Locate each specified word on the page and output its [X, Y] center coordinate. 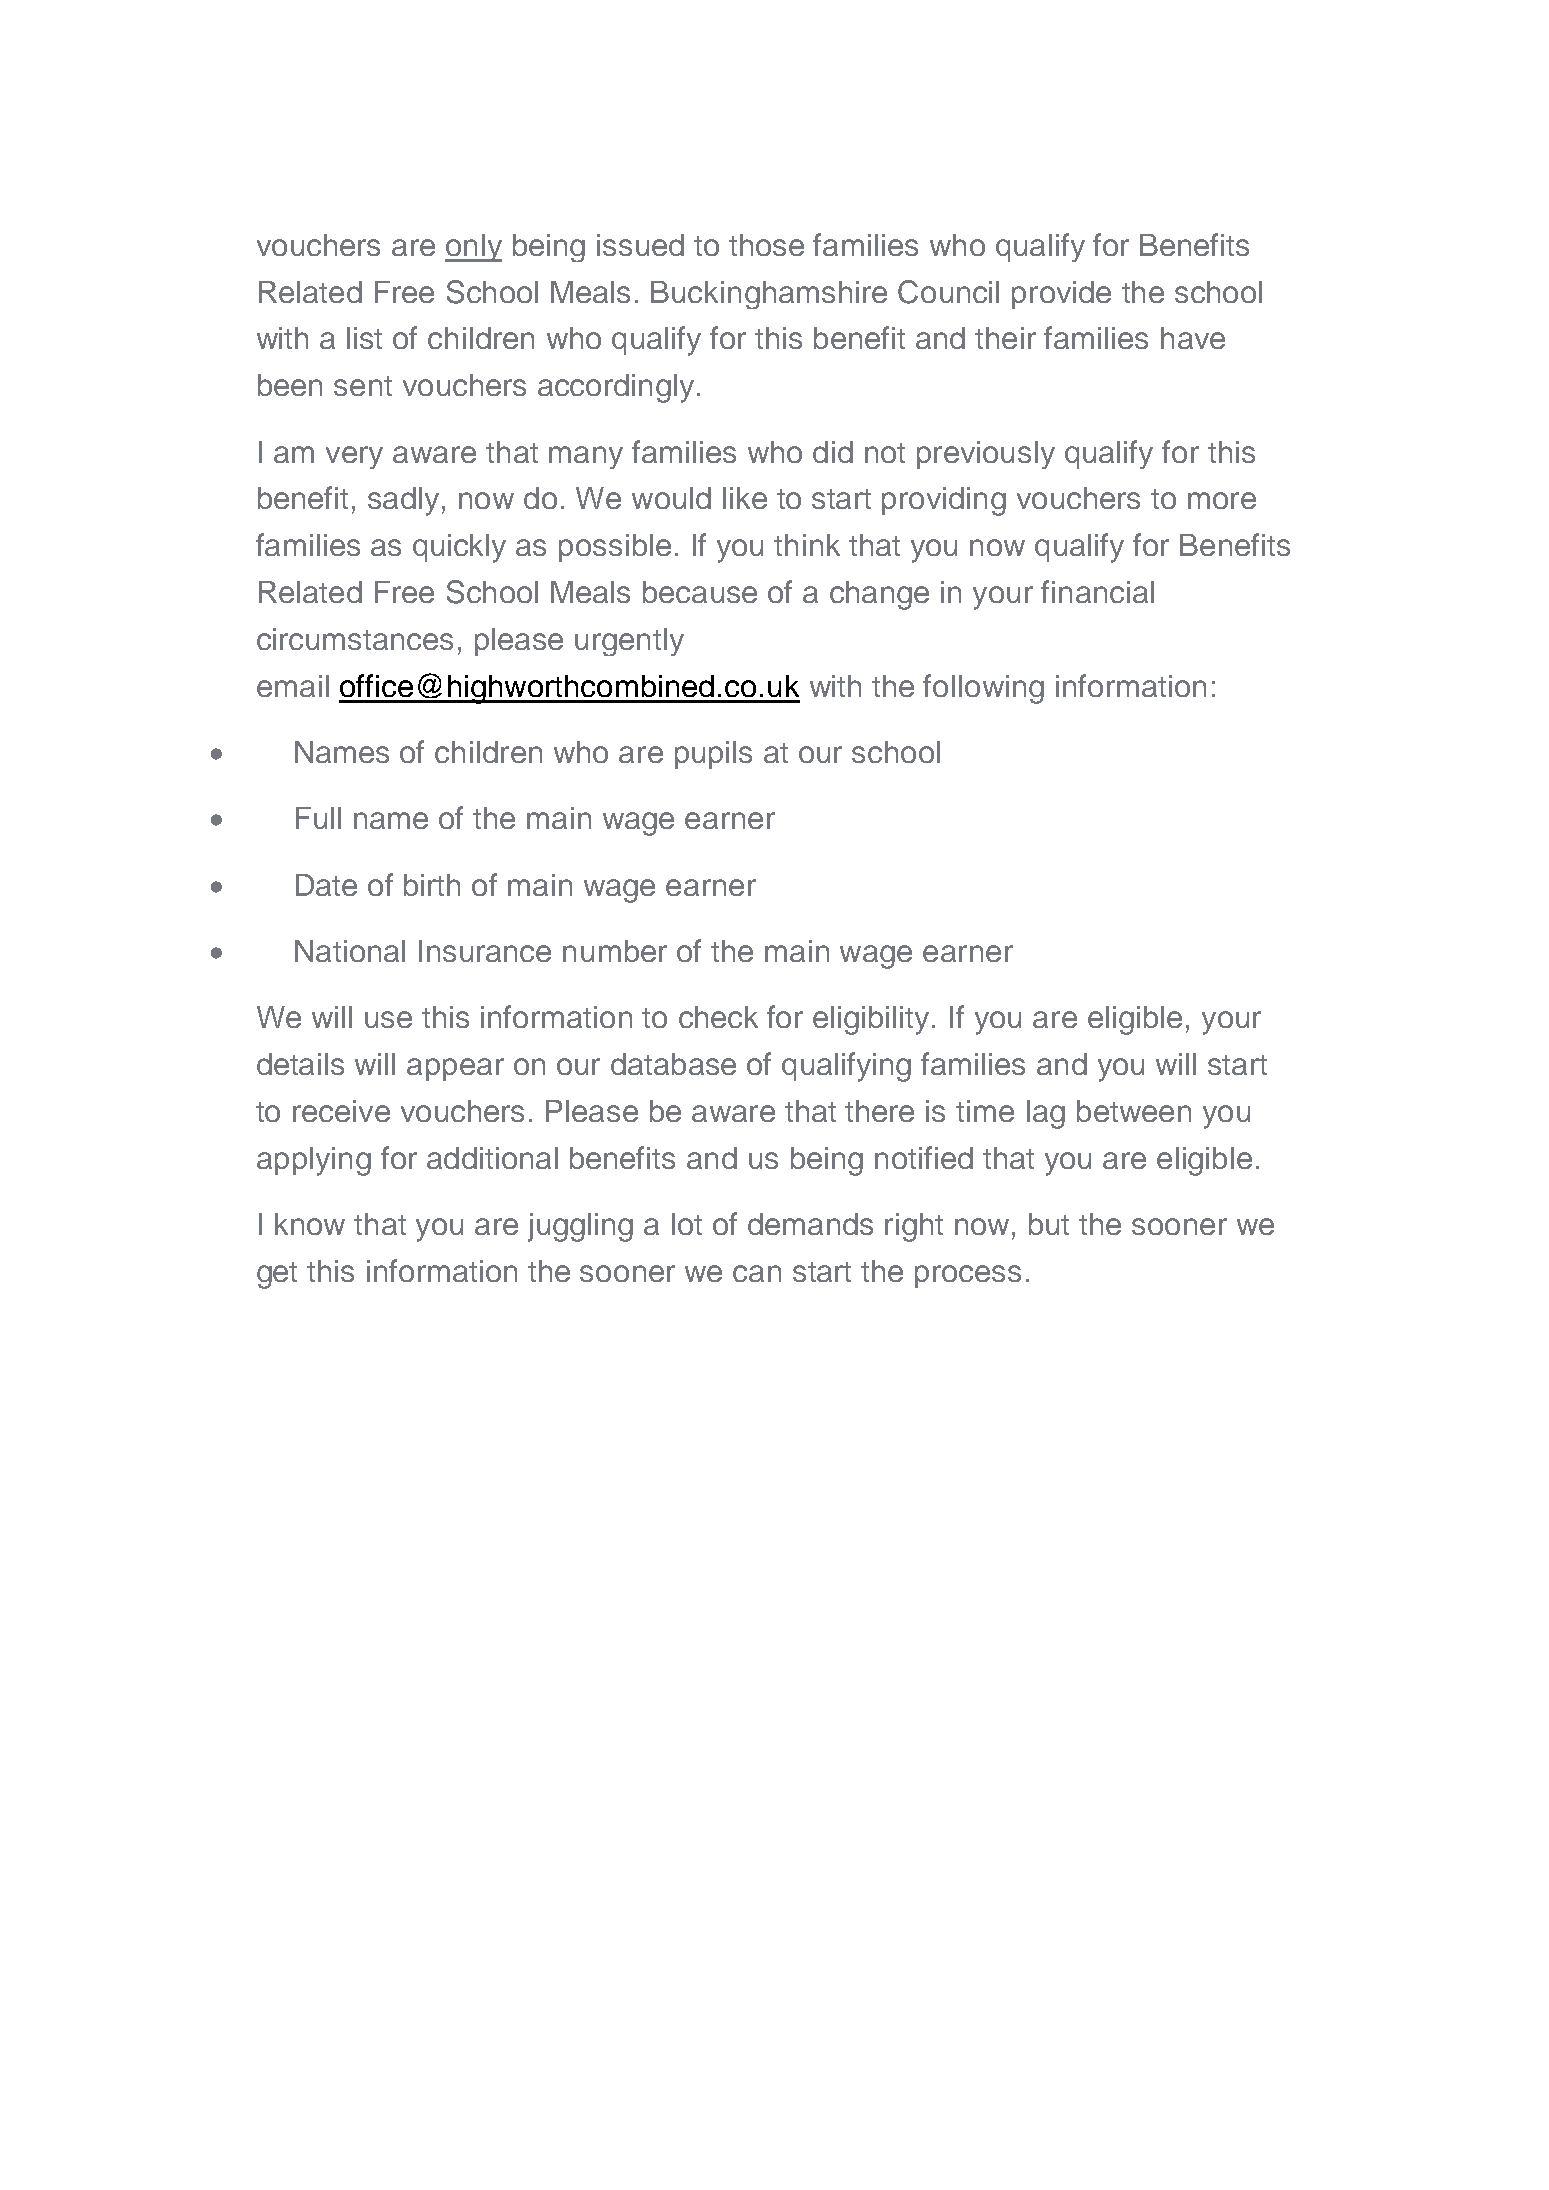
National [350, 951]
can [757, 1273]
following [983, 689]
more [1222, 500]
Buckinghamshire [769, 295]
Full [318, 818]
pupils [713, 755]
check [718, 1017]
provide [1061, 295]
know [310, 1224]
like [745, 498]
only [473, 248]
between [1134, 1111]
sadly [403, 501]
